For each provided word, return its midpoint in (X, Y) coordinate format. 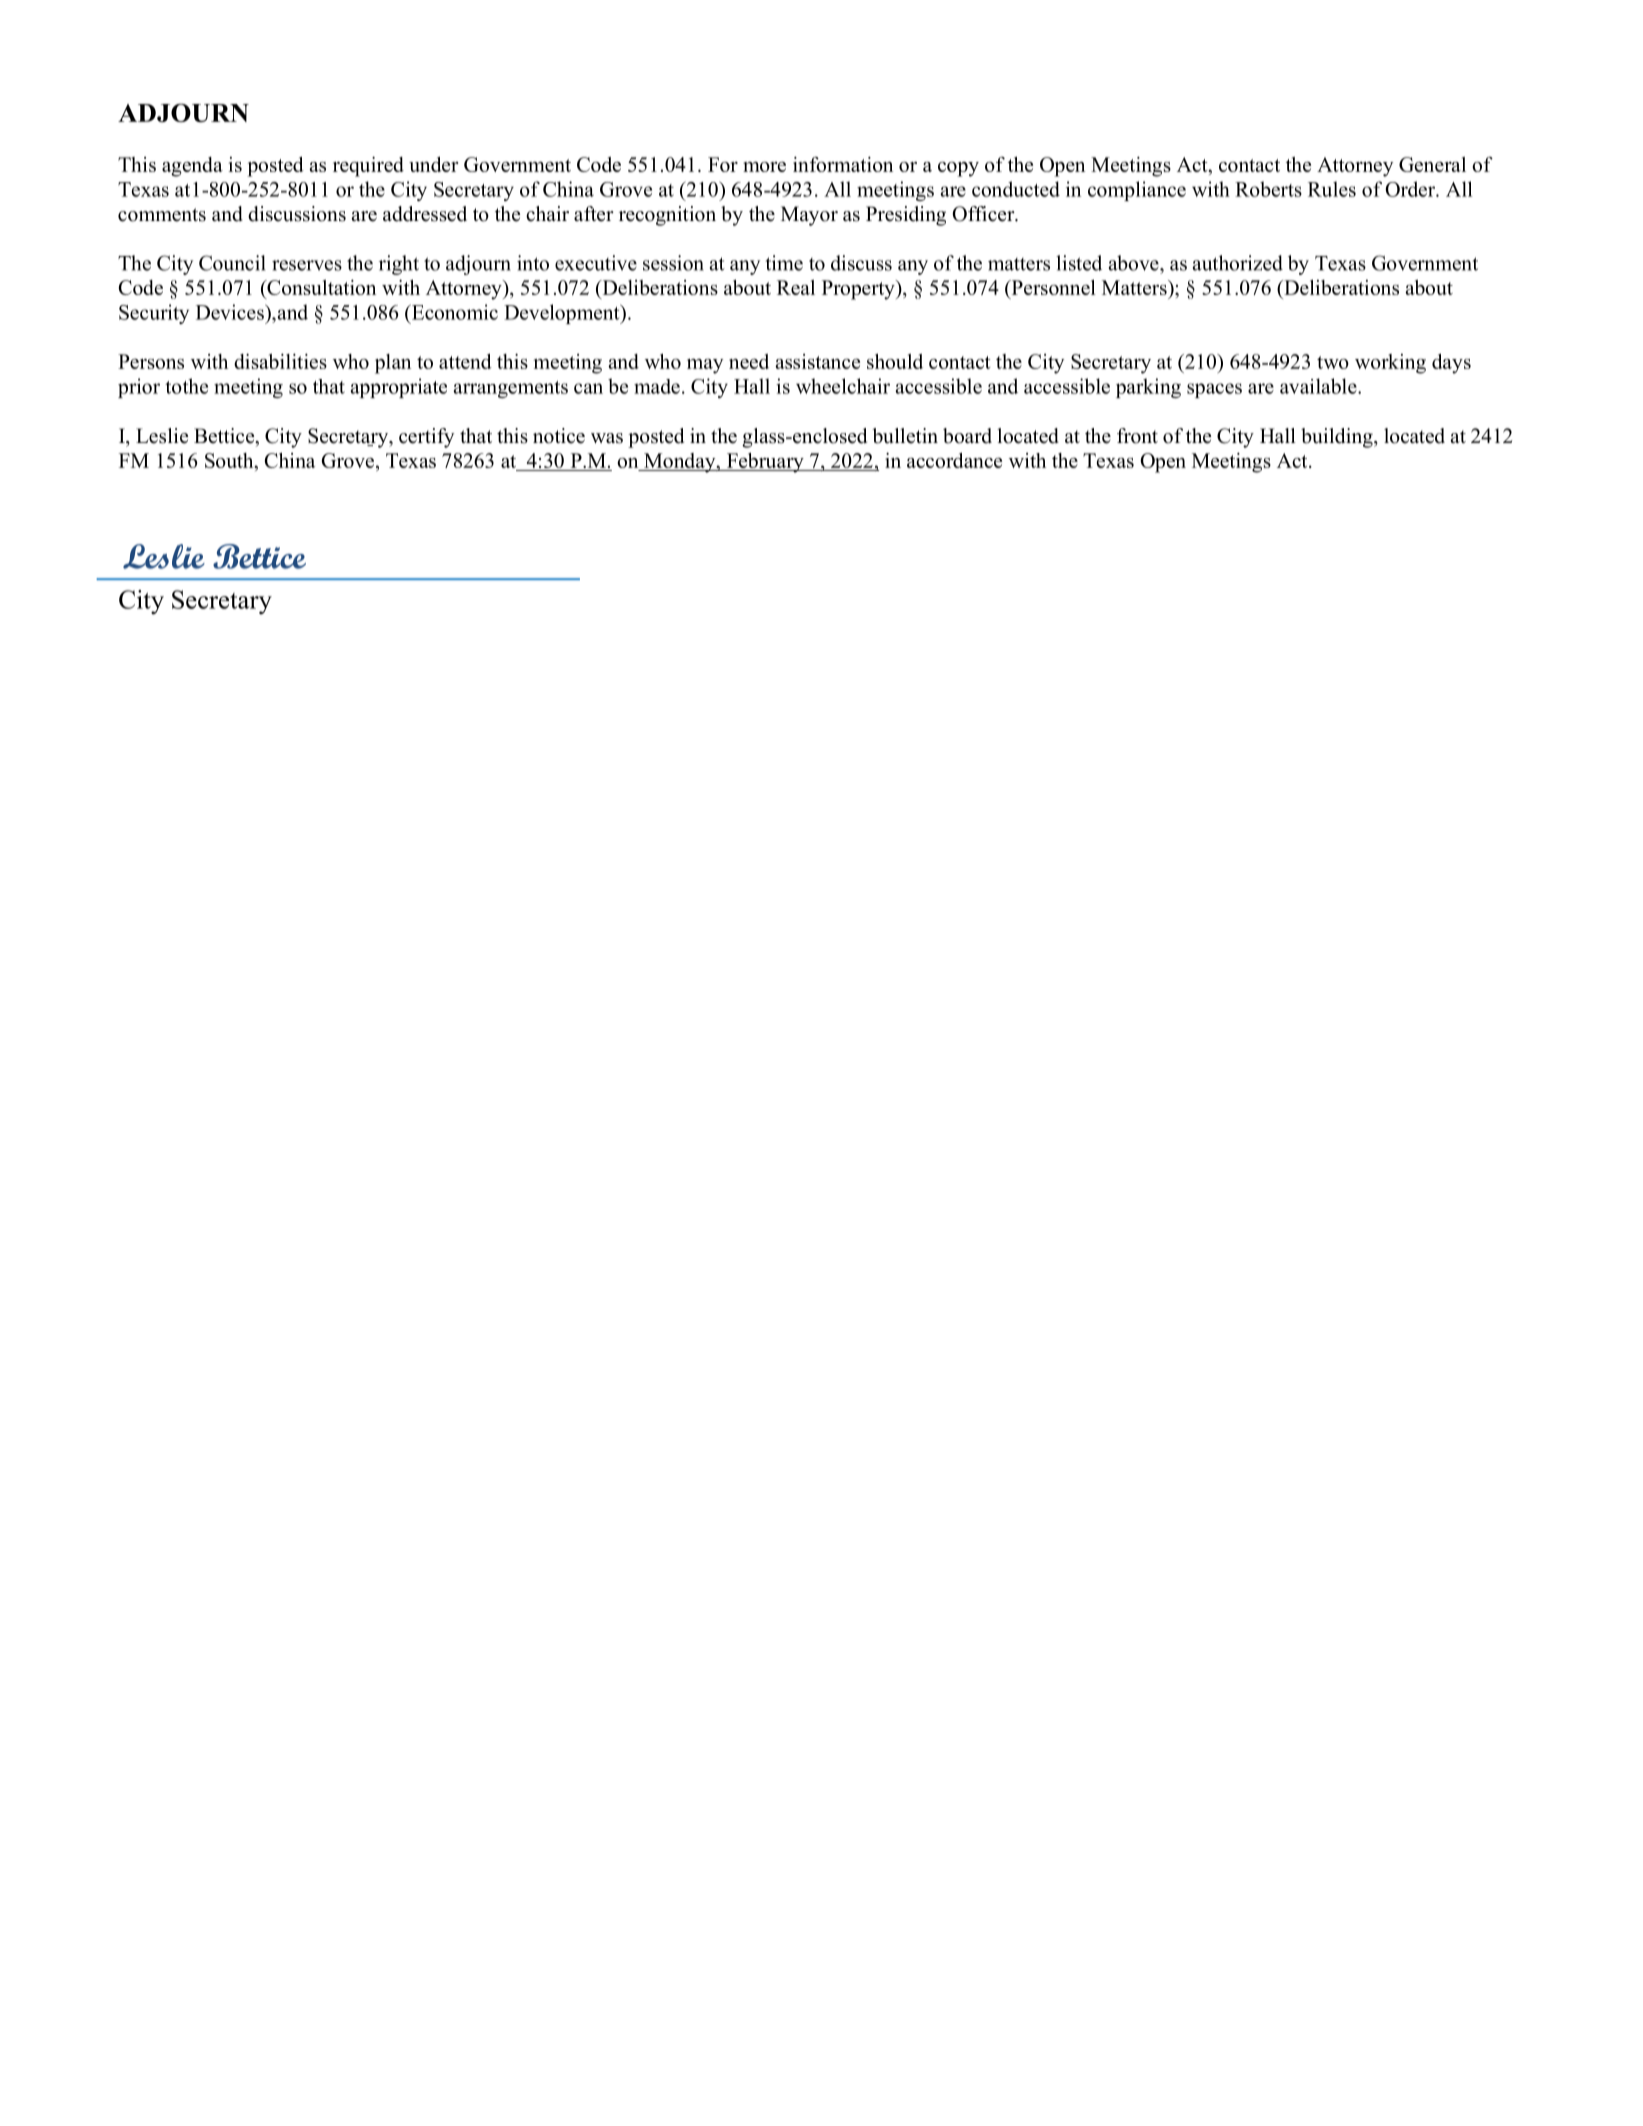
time (784, 263)
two (1333, 362)
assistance (817, 361)
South (230, 460)
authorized (1238, 263)
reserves (307, 265)
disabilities (280, 361)
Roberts (1268, 189)
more (764, 167)
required (368, 167)
